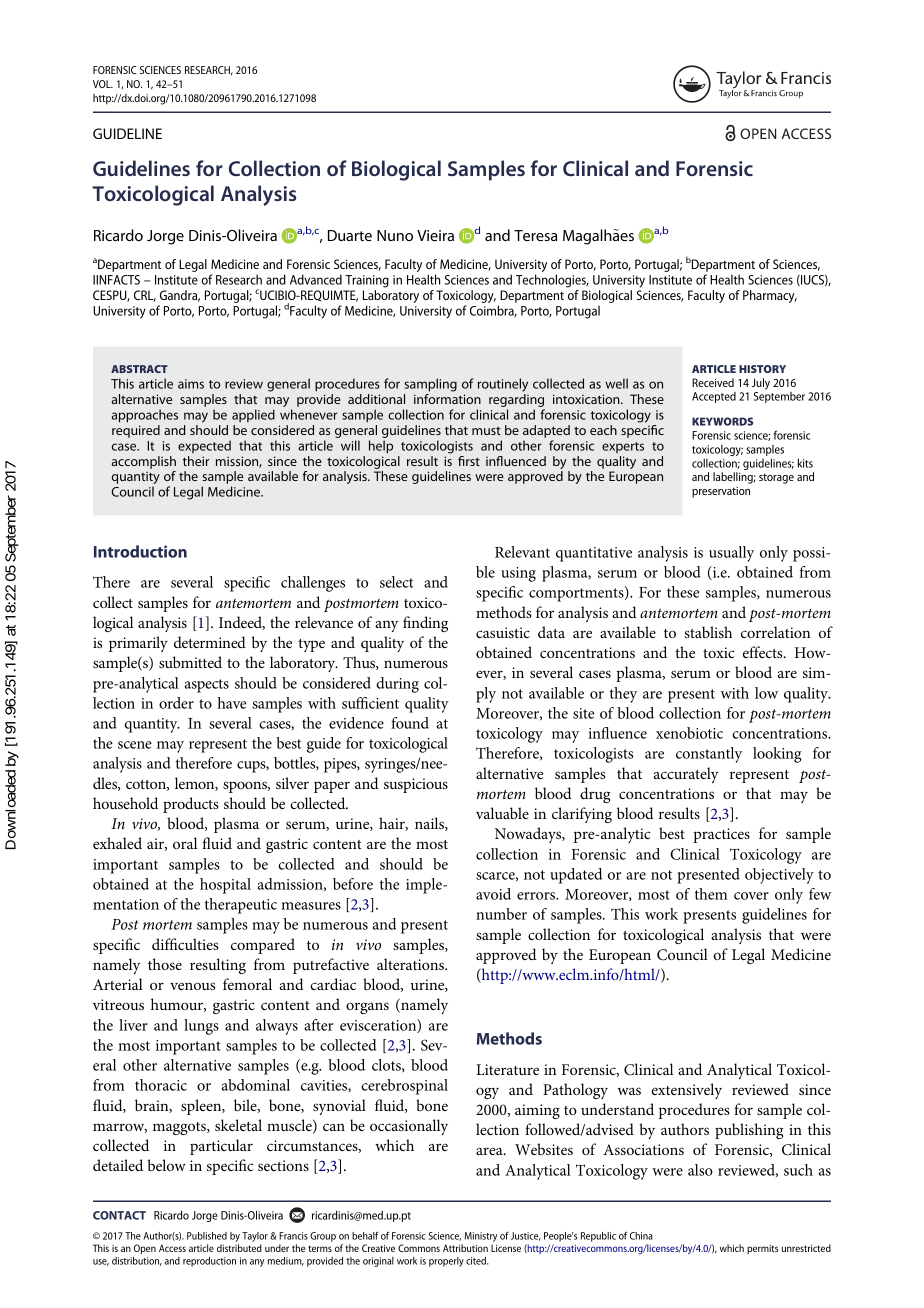 Image resolution: width=924 pixels, height=1308 pixels. Describe the element at coordinates (165, 964) in the page. I see `those` at that location.
